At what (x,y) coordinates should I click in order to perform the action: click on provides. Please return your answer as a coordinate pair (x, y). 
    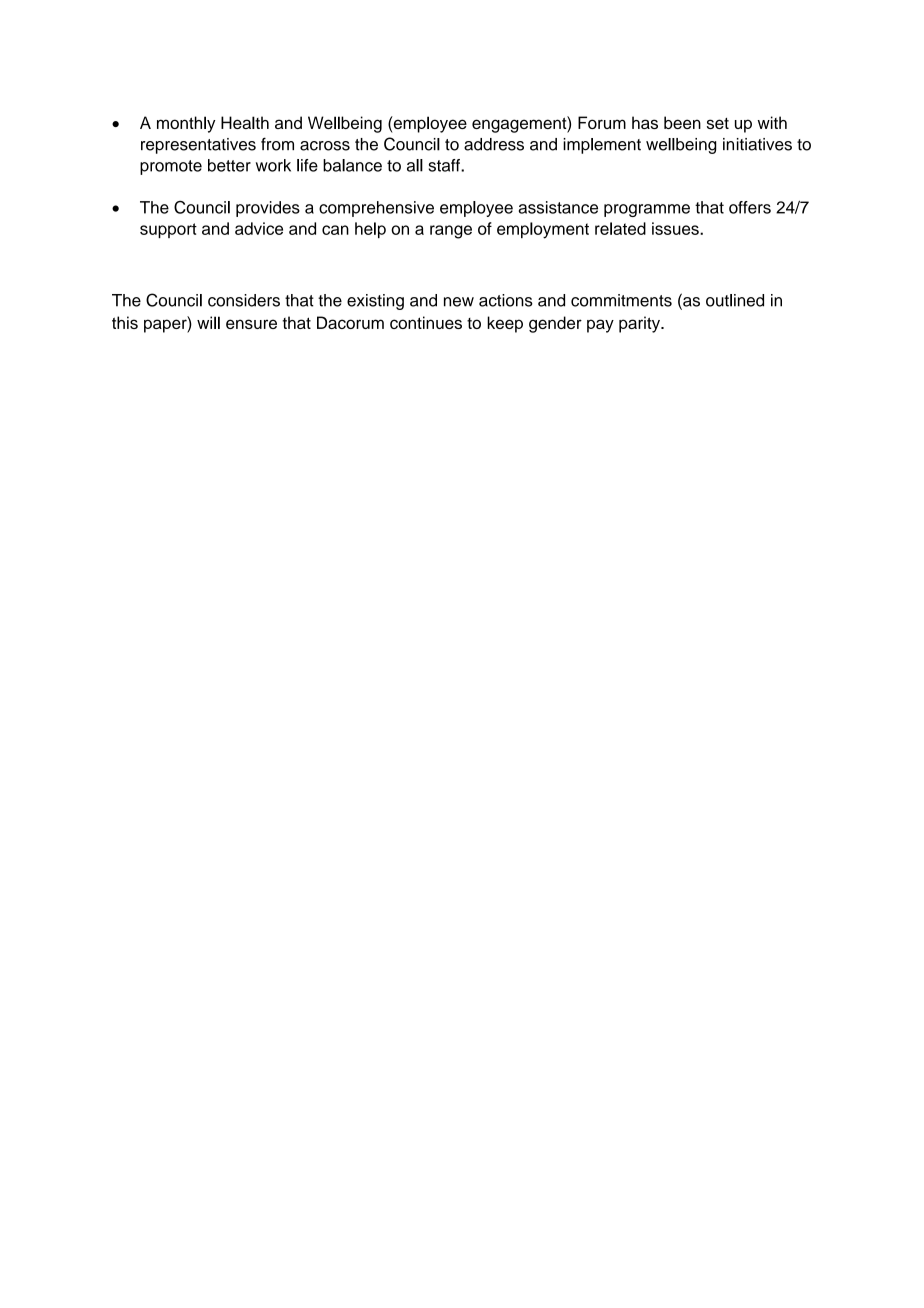
    Looking at the image, I should click on (268, 209).
